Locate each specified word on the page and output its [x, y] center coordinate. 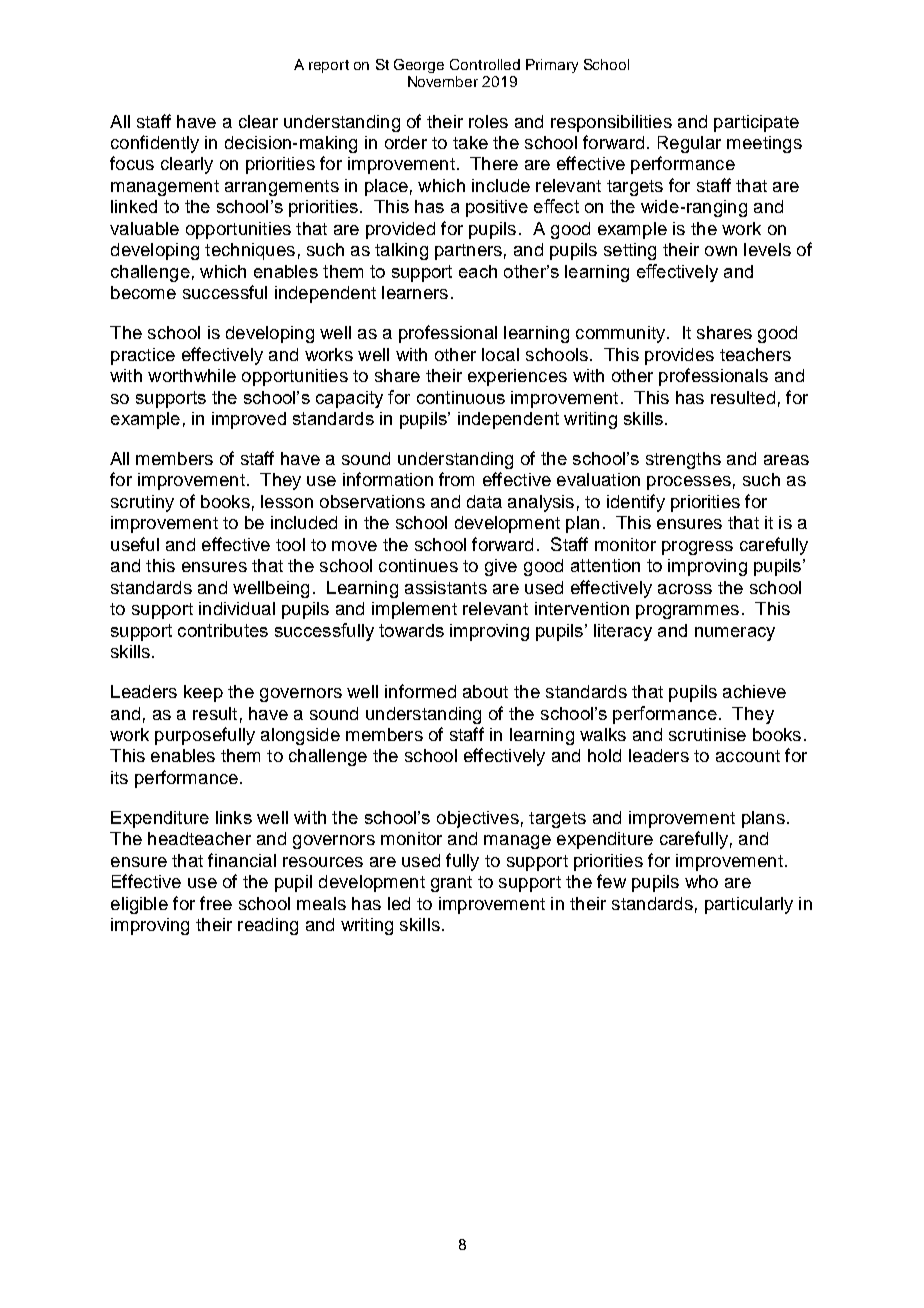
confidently [155, 144]
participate [756, 123]
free [216, 903]
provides [679, 356]
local [500, 354]
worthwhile [192, 375]
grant [451, 884]
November [443, 81]
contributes [223, 630]
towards [411, 630]
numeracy [735, 634]
